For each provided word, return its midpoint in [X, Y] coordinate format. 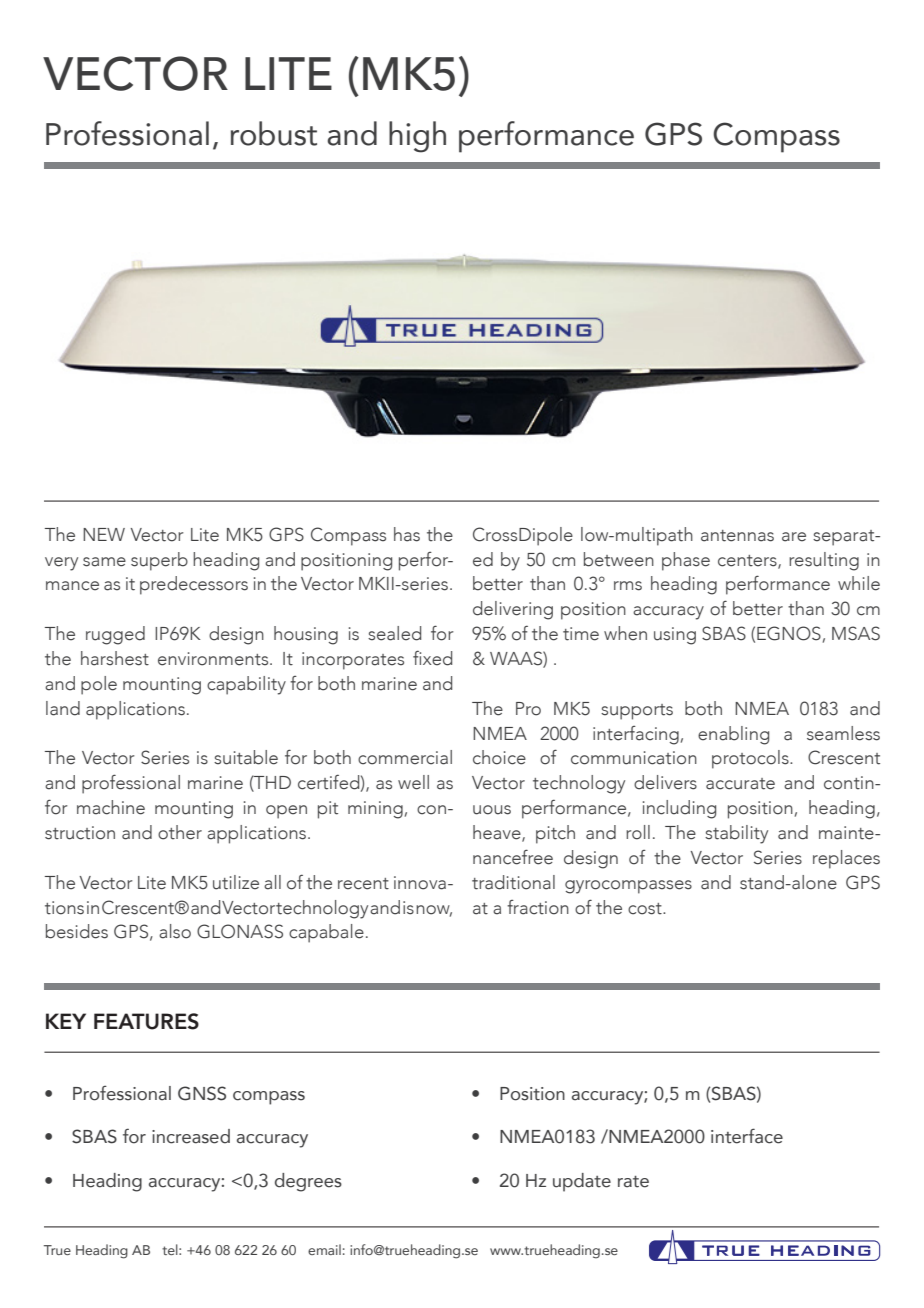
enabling [733, 735]
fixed [432, 658]
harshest [115, 658]
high [417, 137]
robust [274, 133]
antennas [737, 536]
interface [747, 1136]
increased [191, 1136]
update [582, 1182]
